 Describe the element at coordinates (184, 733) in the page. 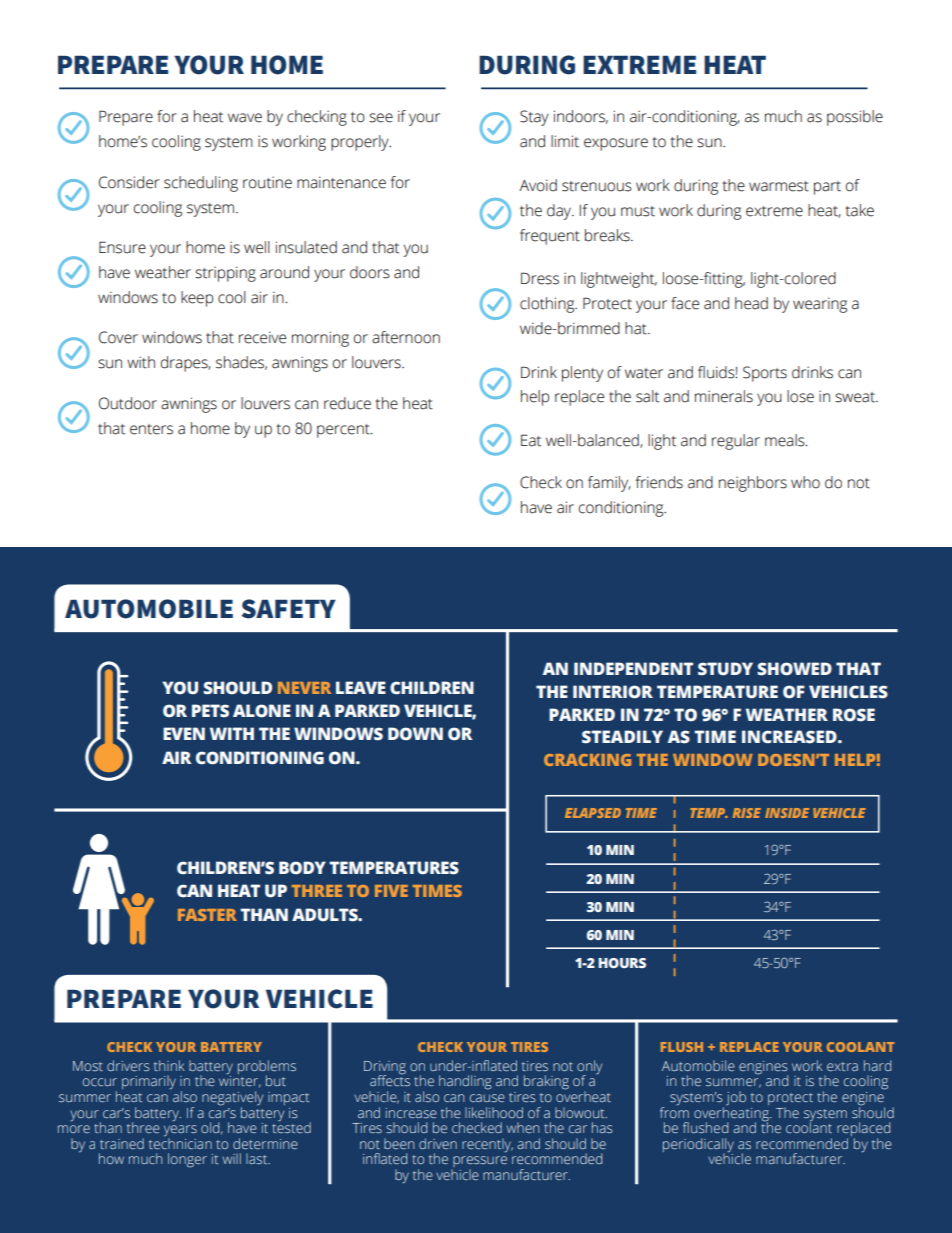

I see `EVEN` at that location.
